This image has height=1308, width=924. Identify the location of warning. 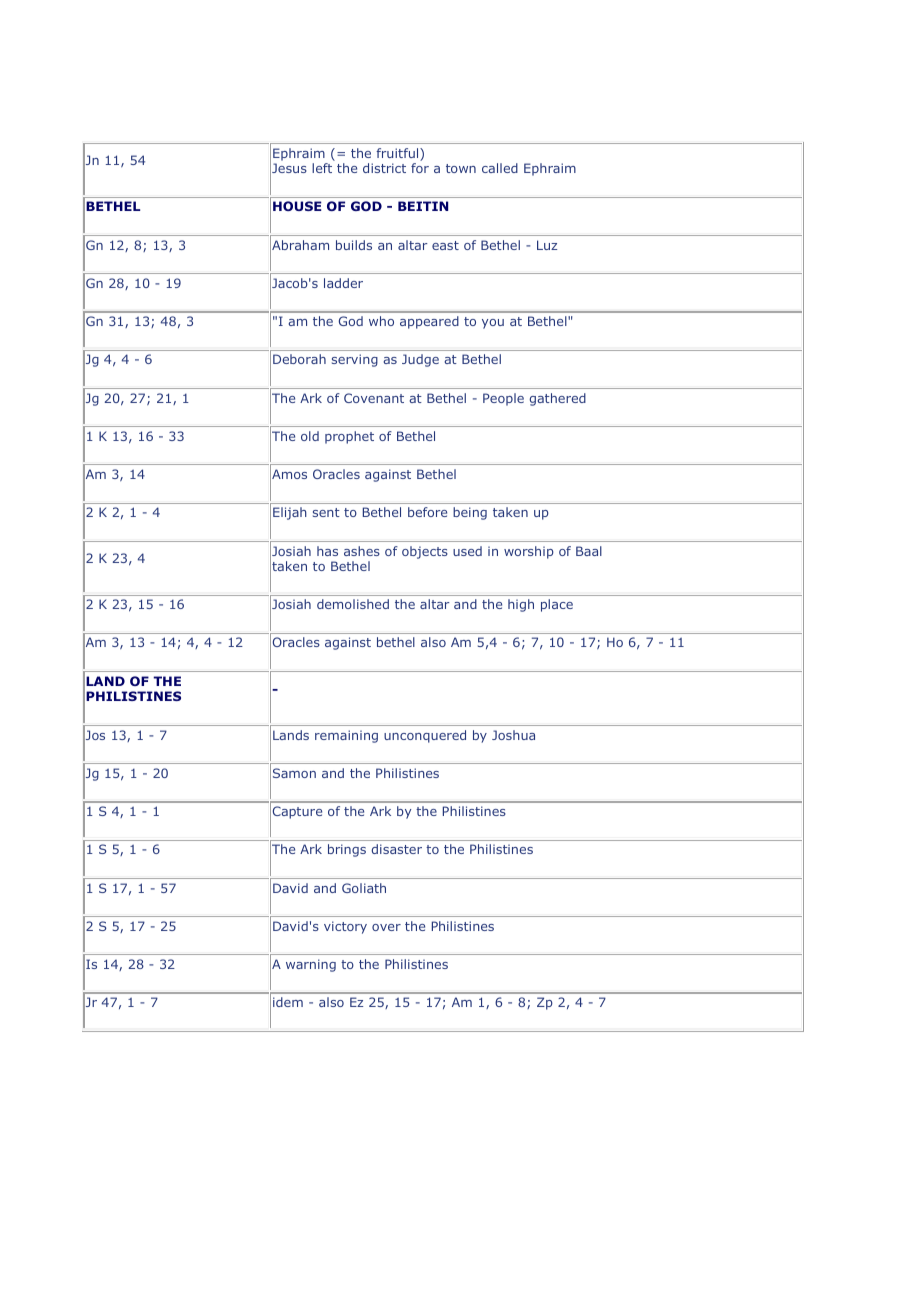
(311, 965).
